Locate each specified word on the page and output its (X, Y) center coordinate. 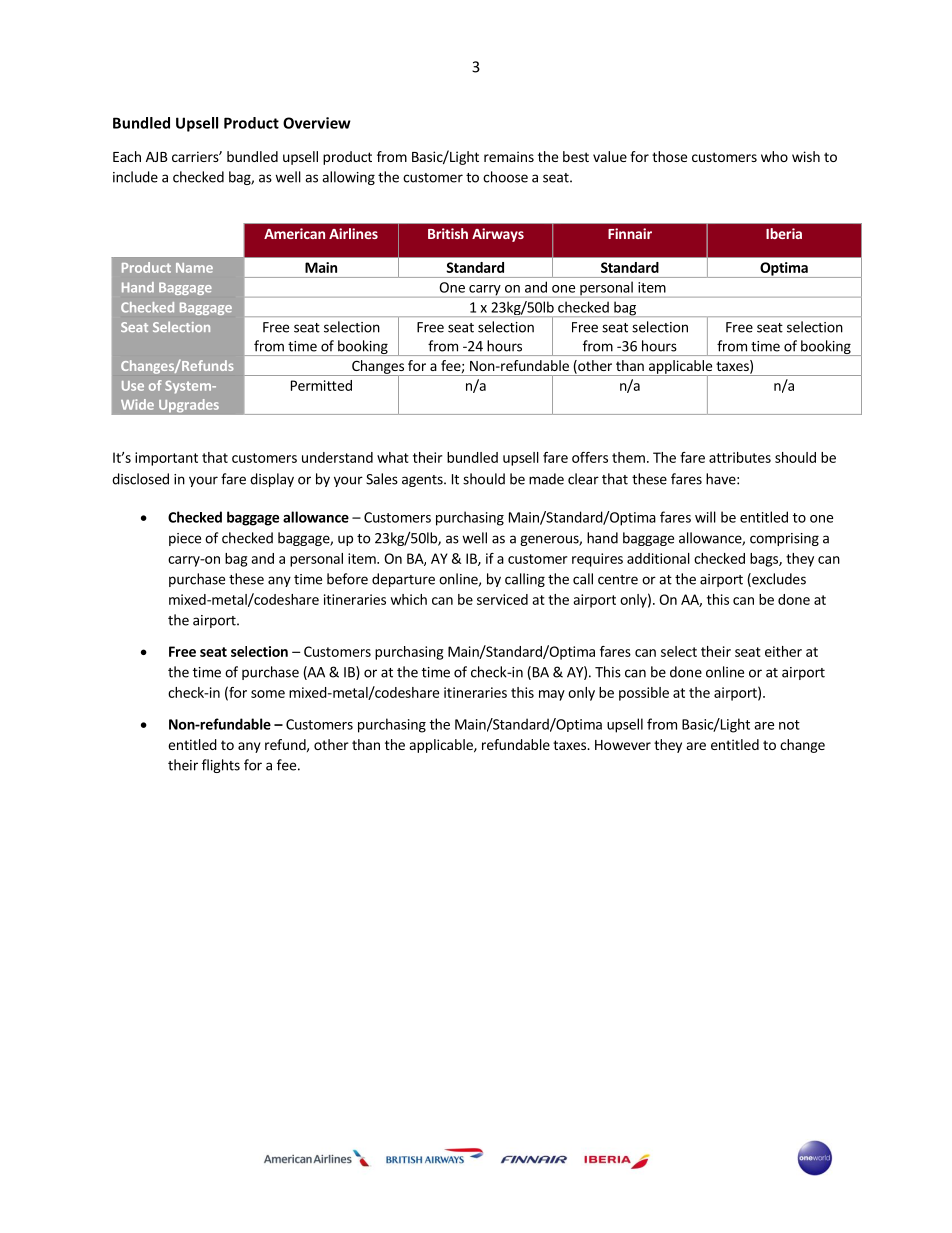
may (552, 695)
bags (765, 560)
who (774, 156)
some (268, 694)
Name (194, 268)
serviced (502, 599)
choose (505, 177)
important (166, 459)
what (393, 457)
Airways (498, 235)
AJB (157, 157)
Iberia (784, 233)
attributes (740, 457)
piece (185, 539)
